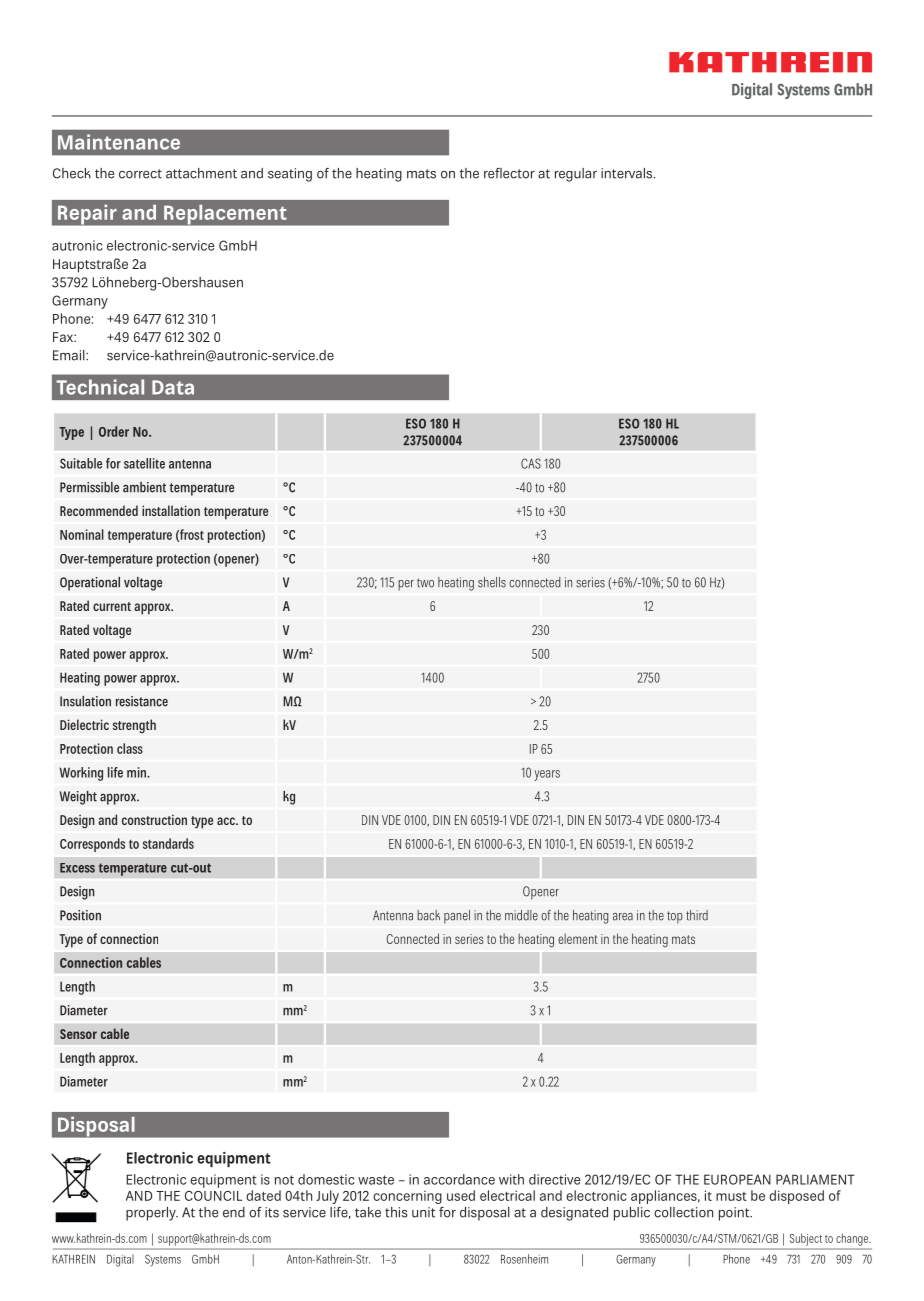 The width and height of the document is (924, 1301). I want to click on unit, so click(423, 1212).
